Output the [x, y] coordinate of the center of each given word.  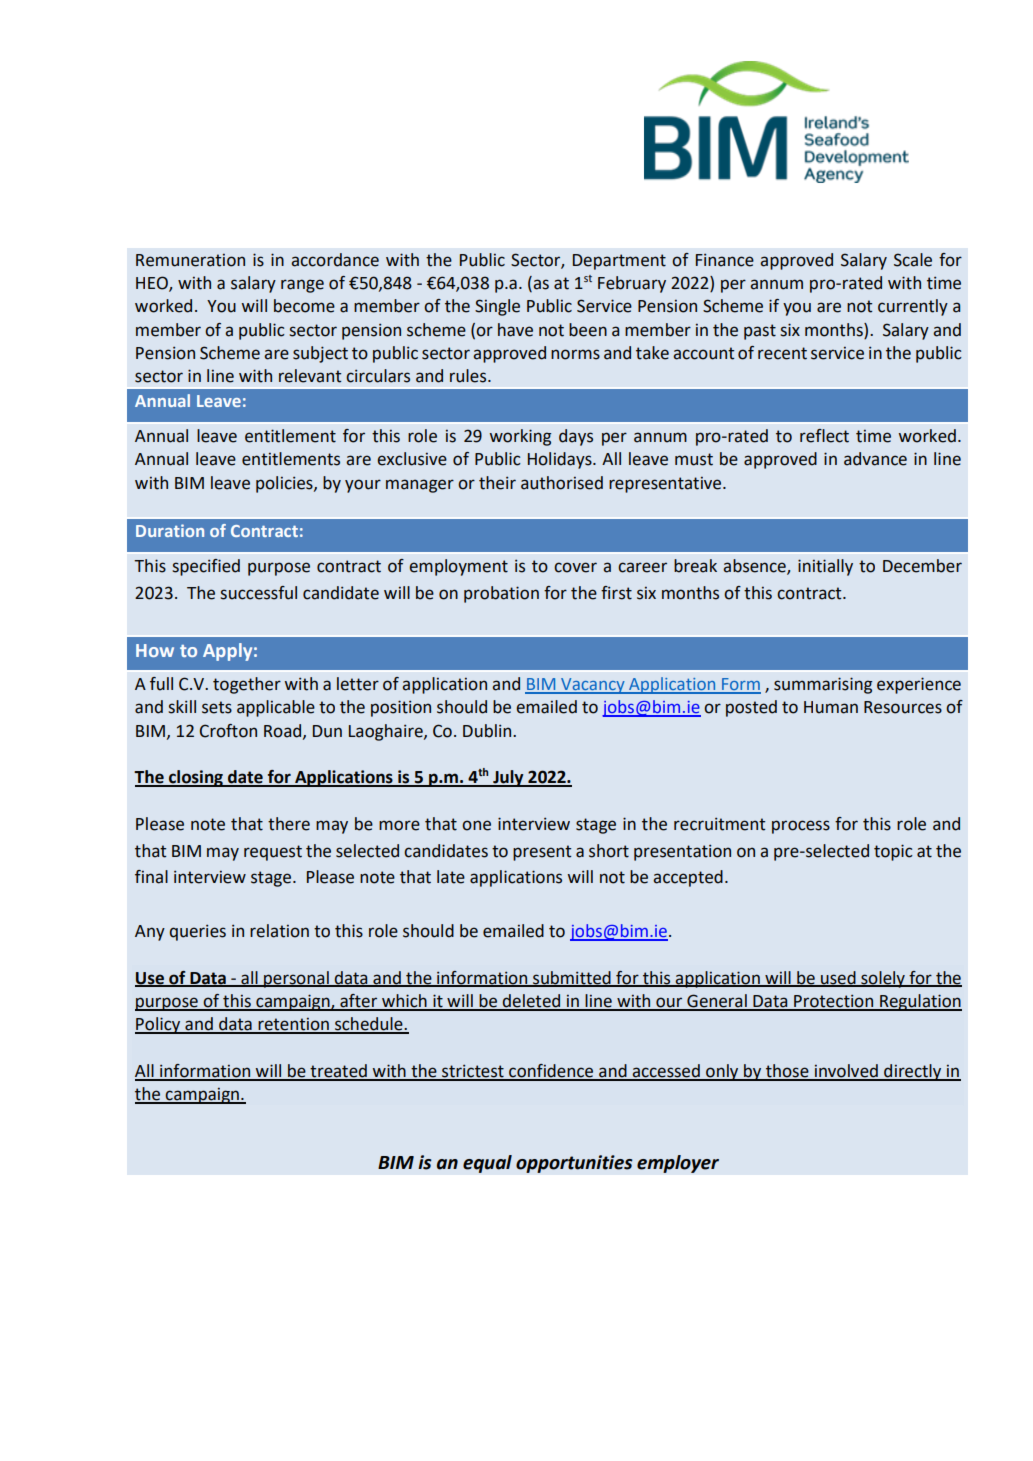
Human [831, 707]
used [838, 978]
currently [913, 307]
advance [875, 459]
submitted [572, 978]
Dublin [488, 731]
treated [338, 1072]
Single [497, 307]
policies [285, 484]
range [302, 286]
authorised [562, 483]
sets [217, 707]
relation [279, 931]
